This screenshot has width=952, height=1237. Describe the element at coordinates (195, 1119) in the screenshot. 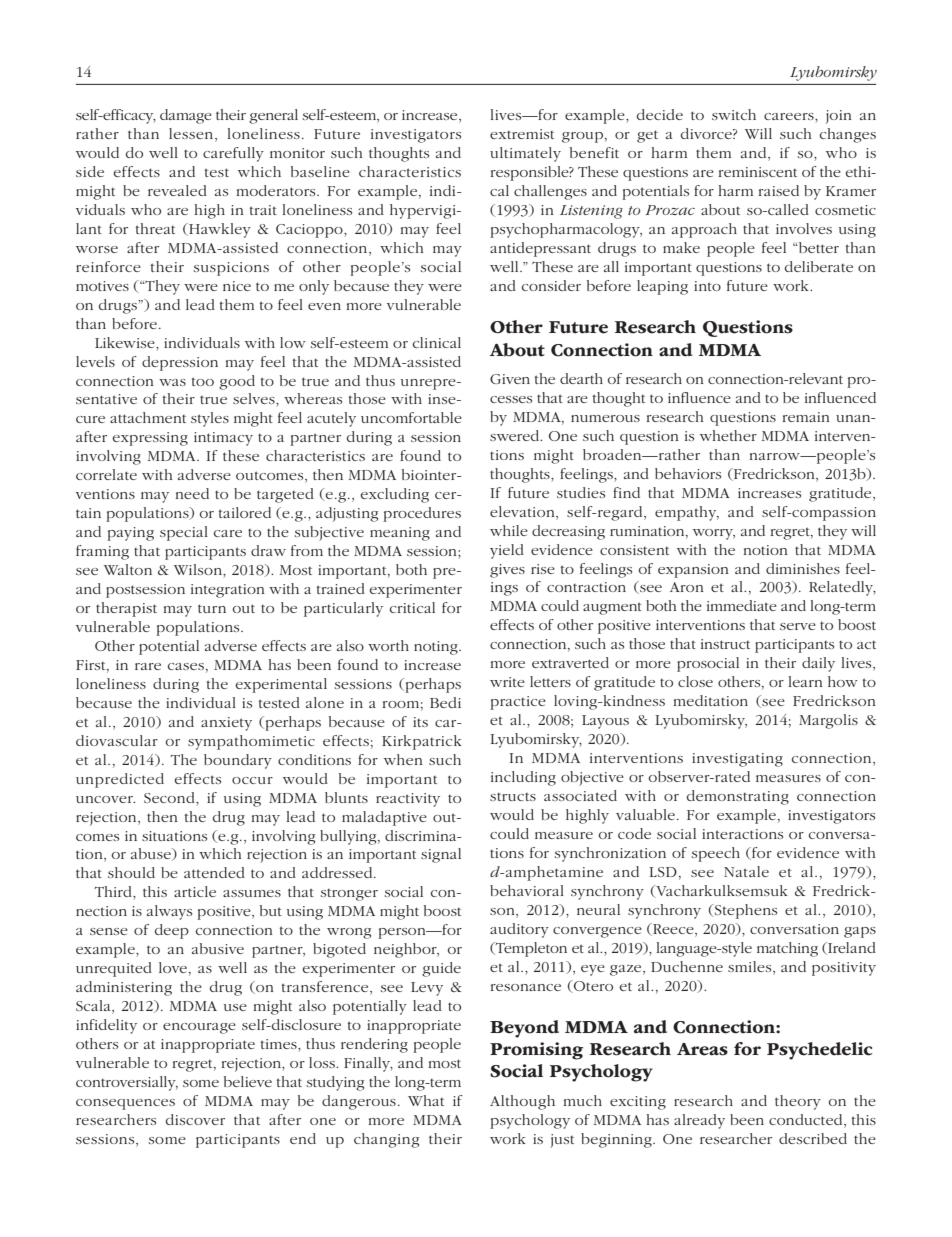

I see `discover` at that location.
